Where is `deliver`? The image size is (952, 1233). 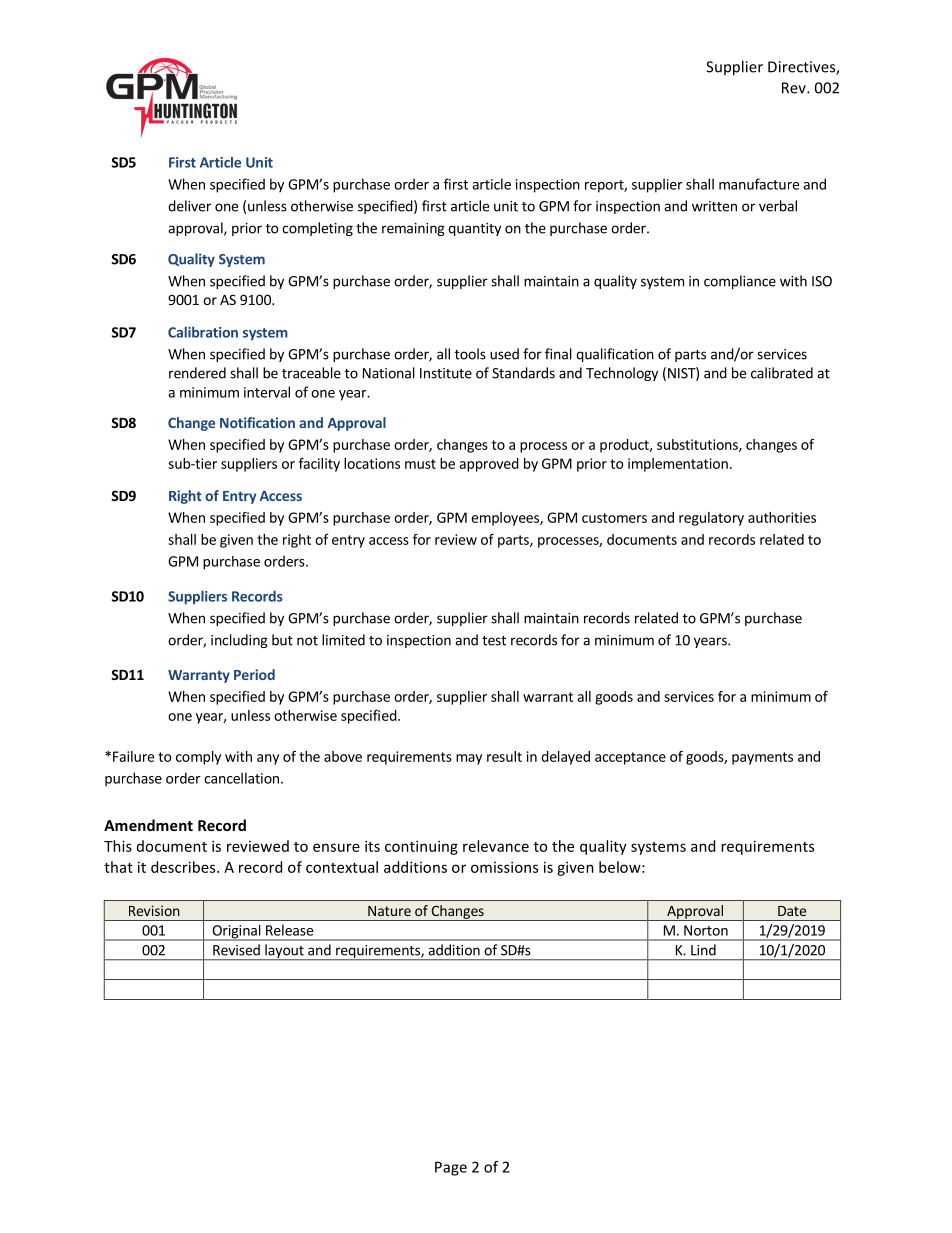 deliver is located at coordinates (189, 206).
